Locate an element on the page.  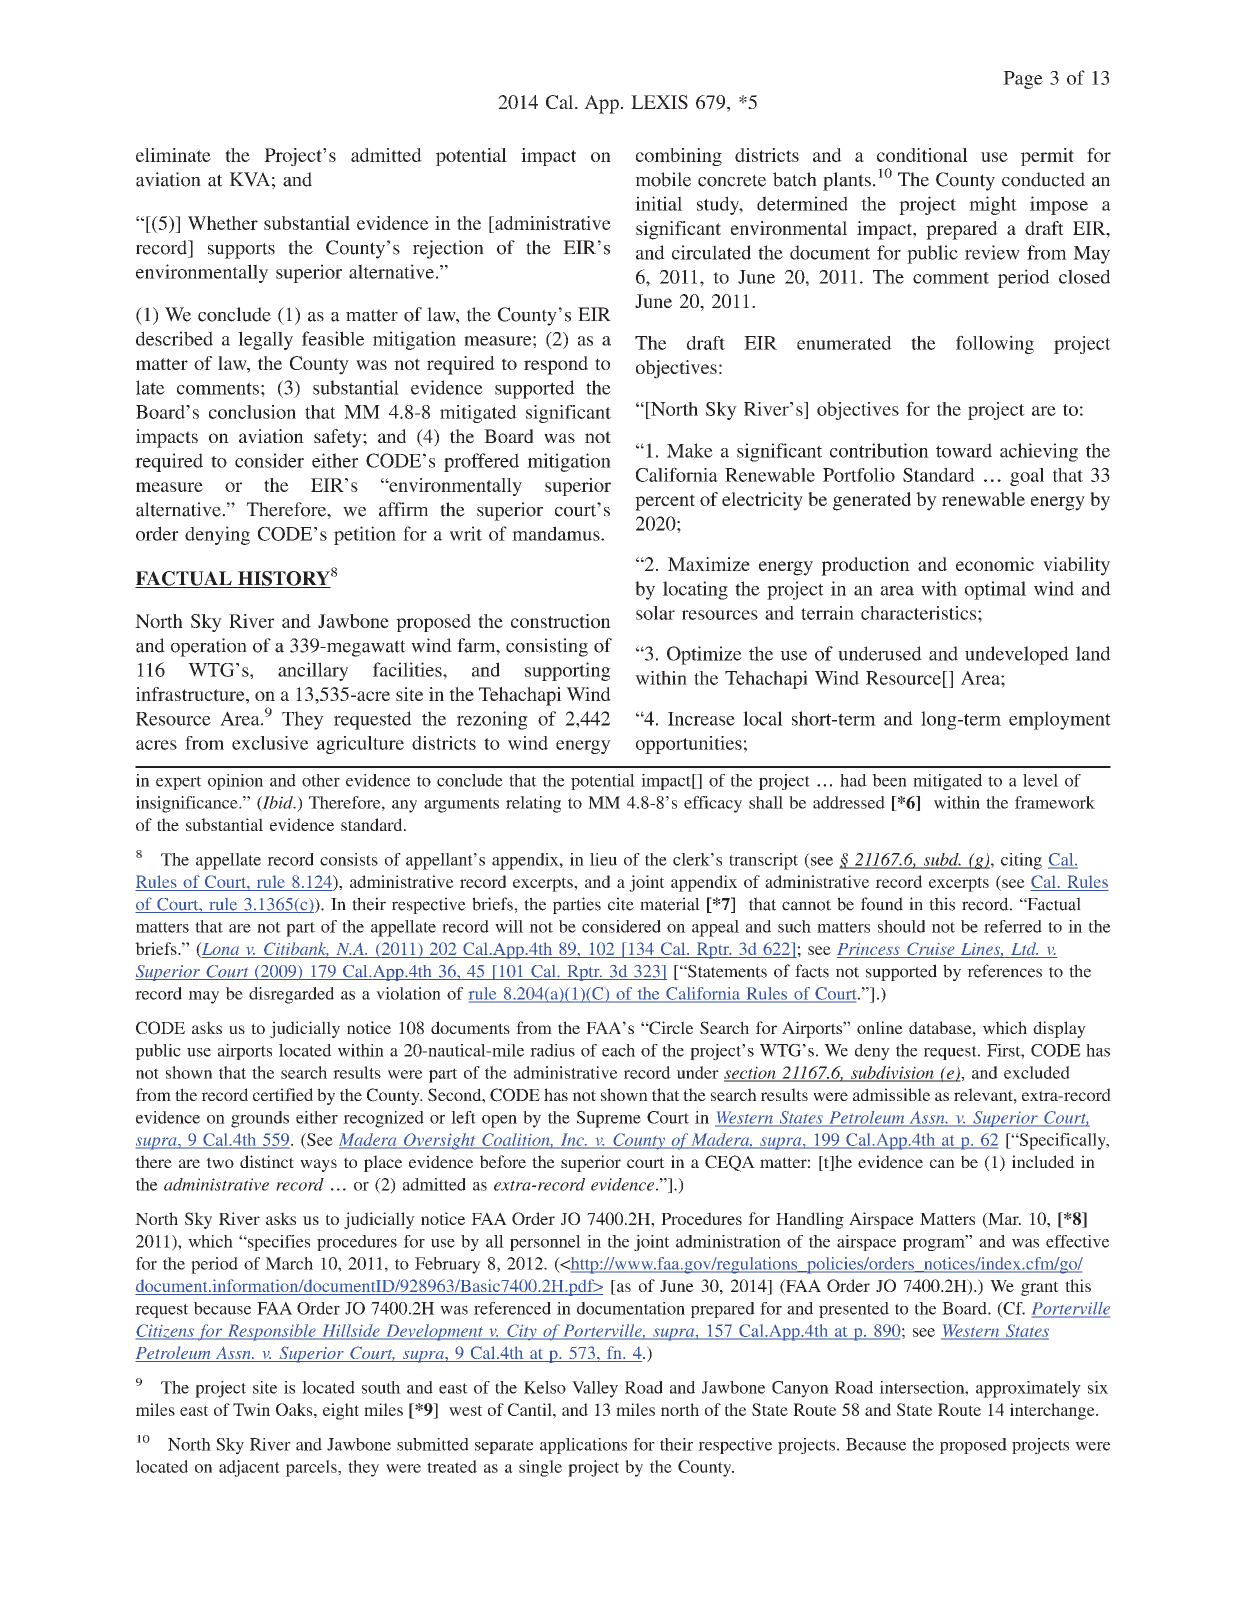
Twin is located at coordinates (251, 1409).
